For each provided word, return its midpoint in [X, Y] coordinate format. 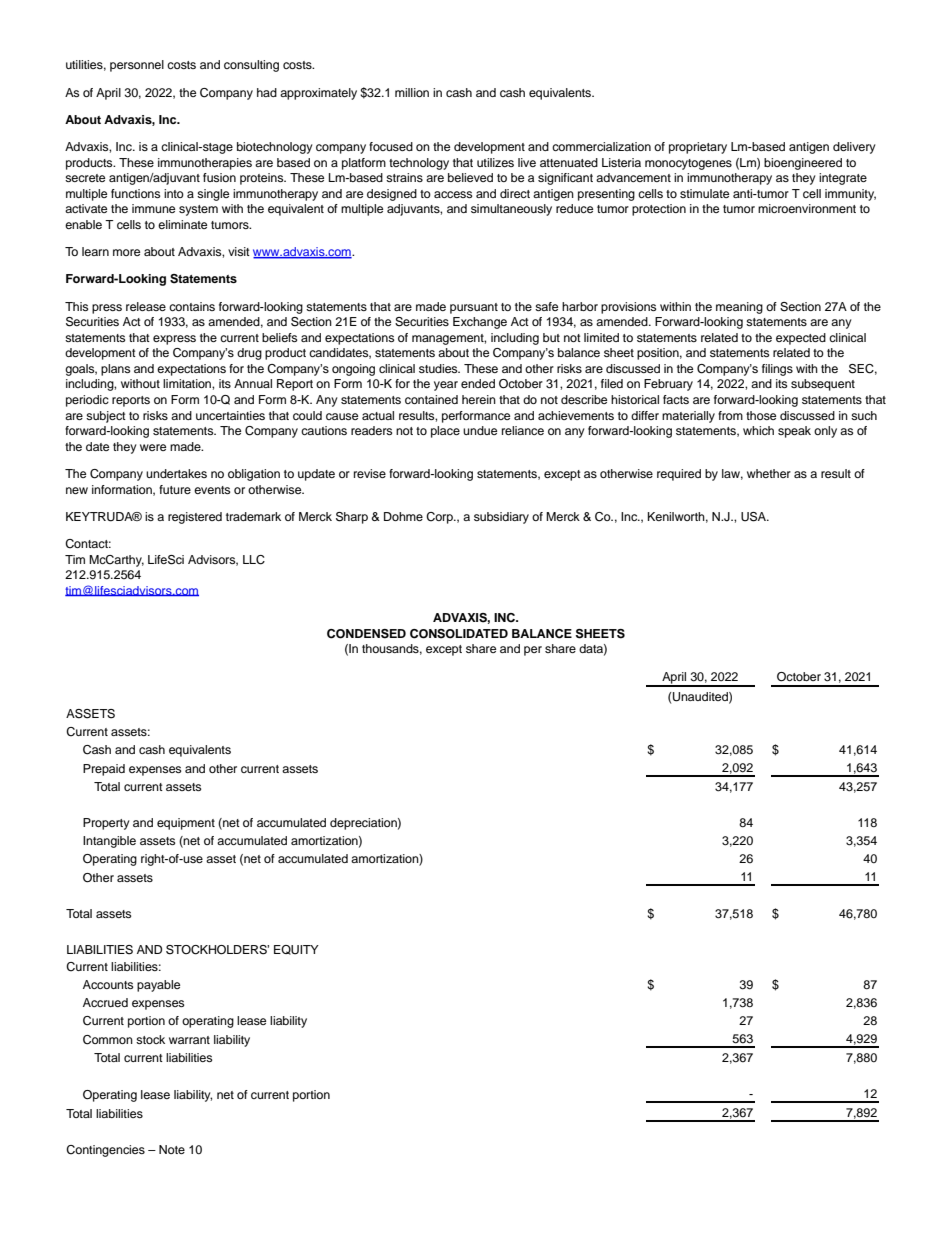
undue [480, 430]
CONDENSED [366, 634]
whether [769, 473]
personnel [137, 66]
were [153, 447]
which [758, 430]
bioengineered [803, 164]
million [412, 92]
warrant [189, 1040]
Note [172, 1149]
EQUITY [296, 950]
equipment [186, 824]
